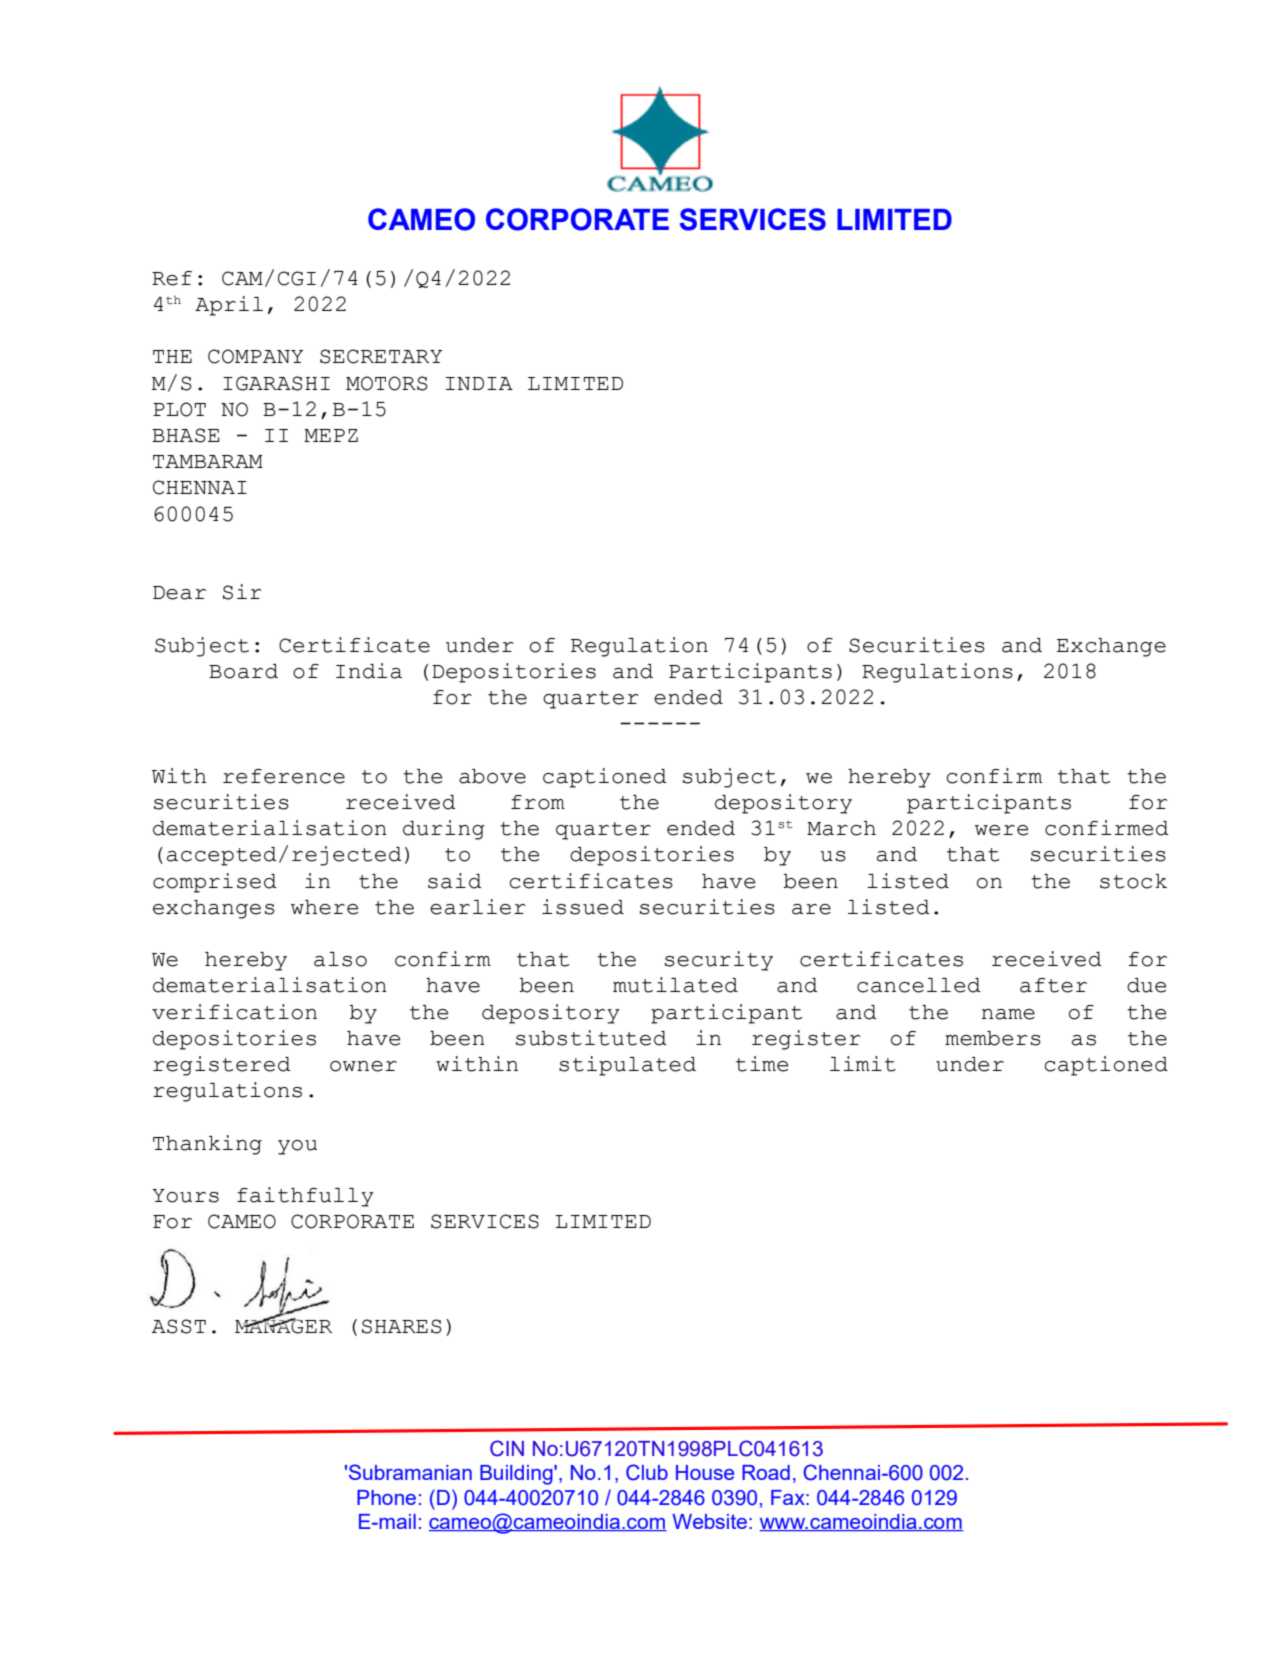  What do you see at coordinates (255, 356) in the document?
I see `COMPANY` at bounding box center [255, 356].
